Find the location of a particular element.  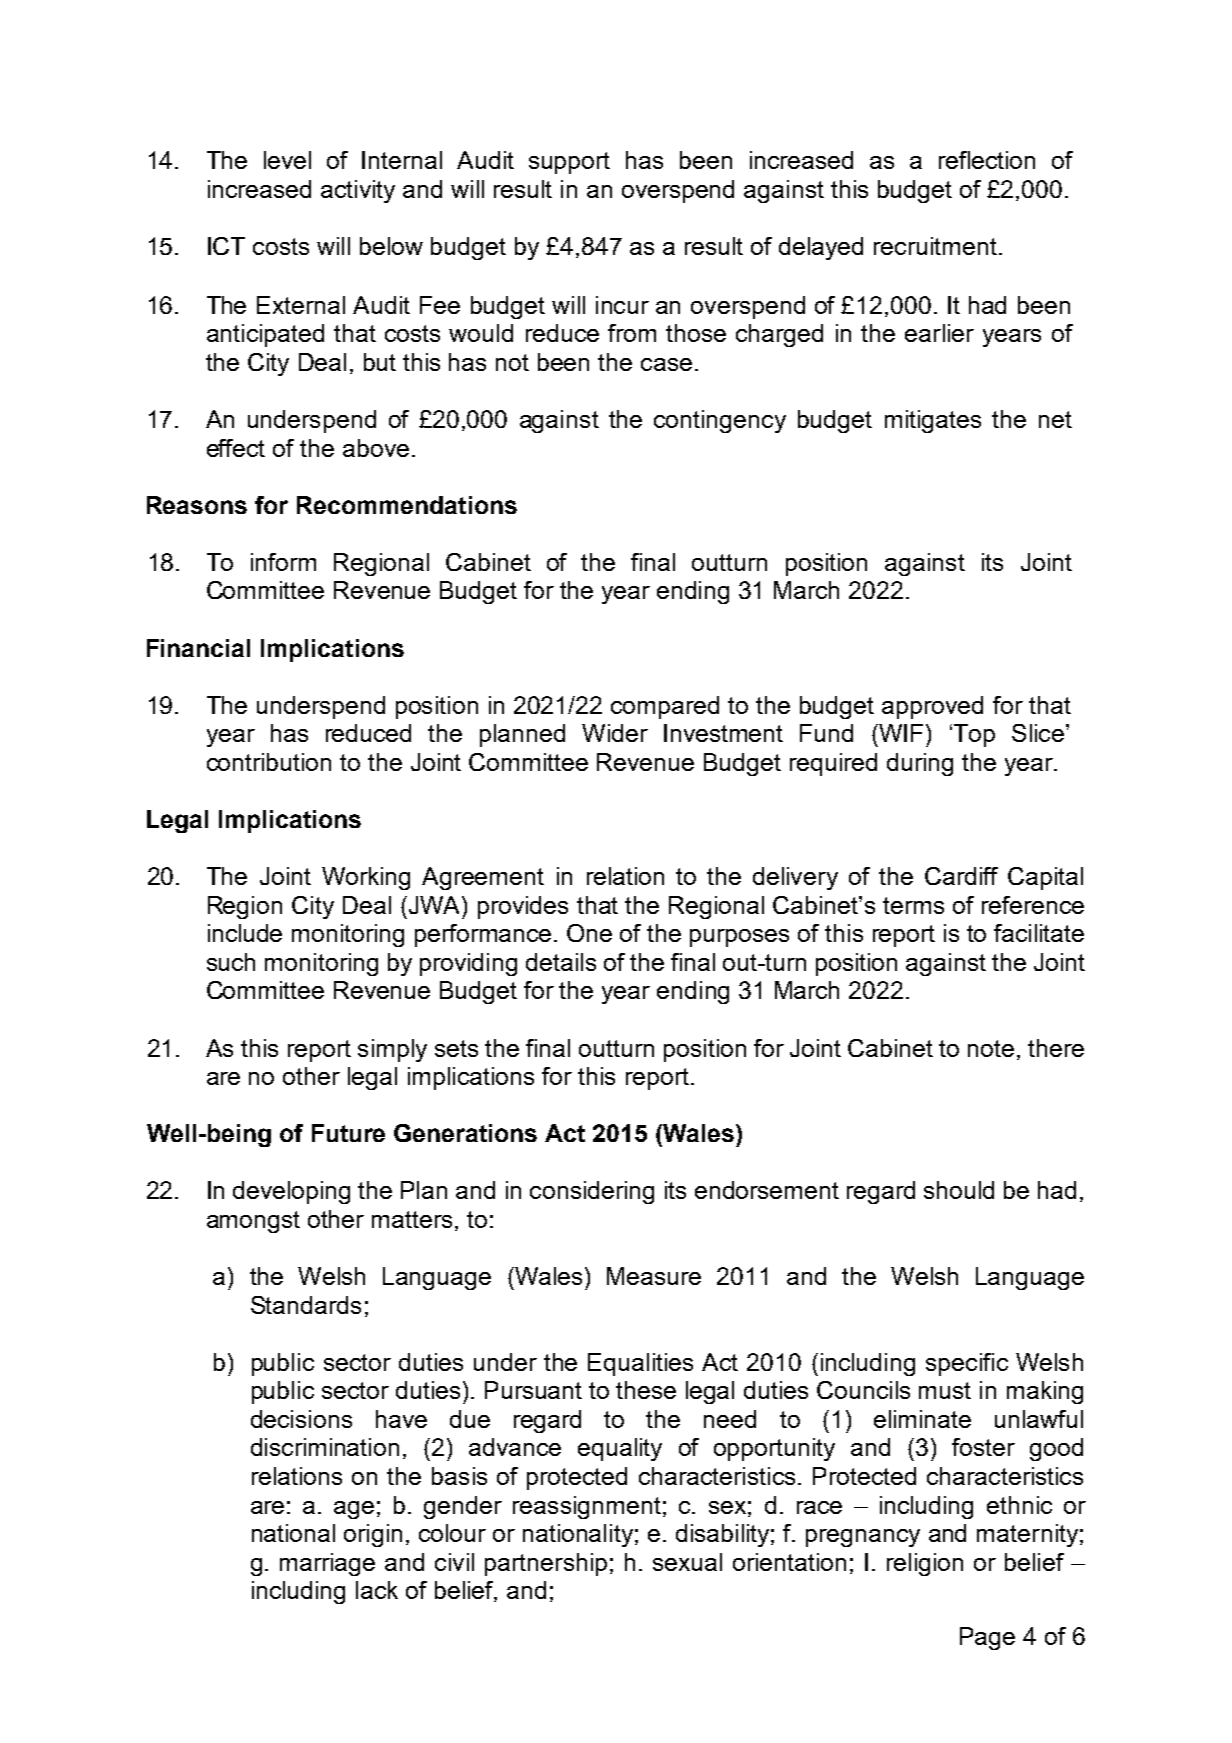

marriage is located at coordinates (327, 1564).
